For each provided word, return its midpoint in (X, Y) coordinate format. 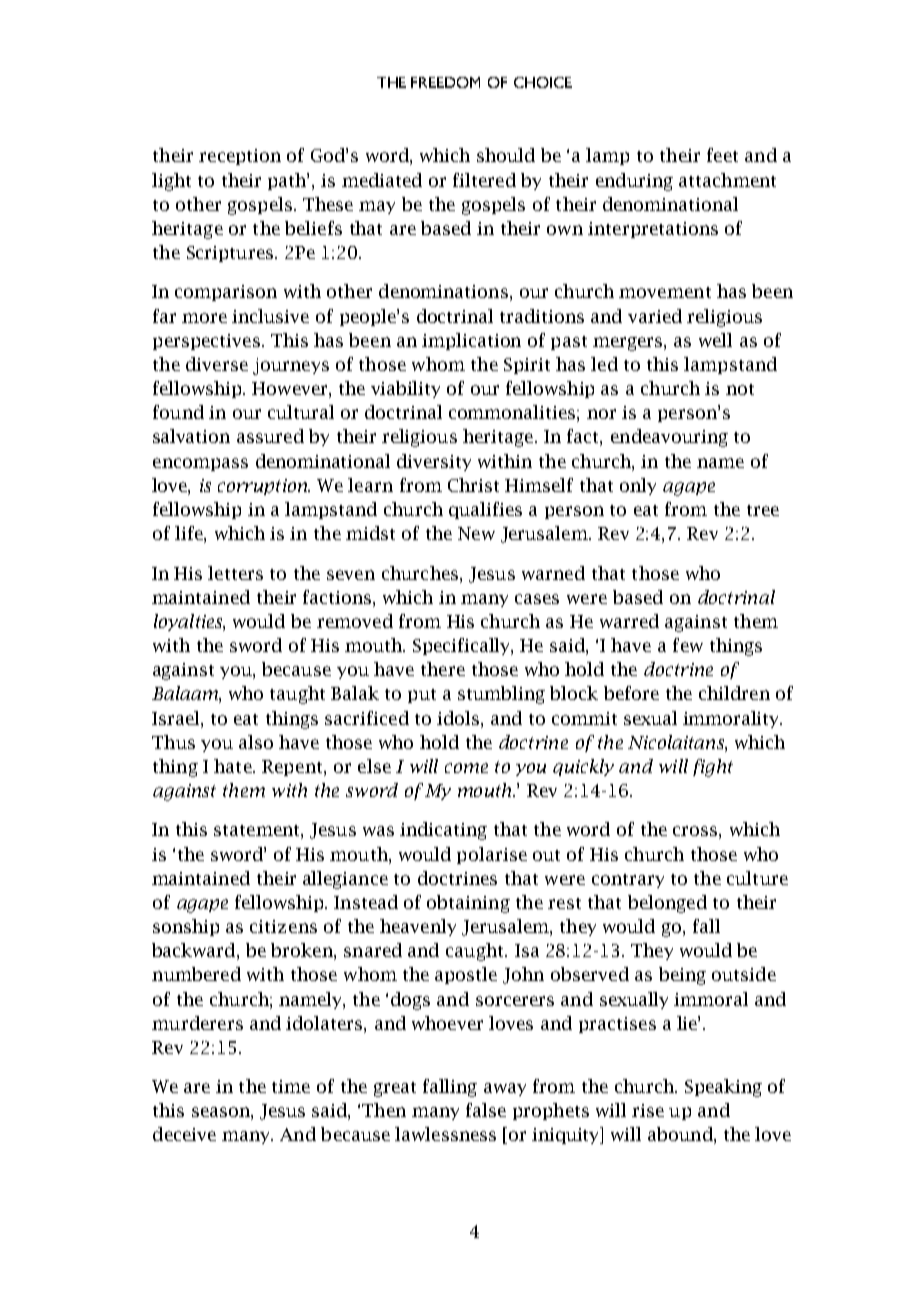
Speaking (723, 1088)
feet (722, 155)
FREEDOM (445, 82)
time (291, 1086)
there (443, 669)
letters (235, 573)
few (688, 645)
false (486, 1110)
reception (240, 157)
